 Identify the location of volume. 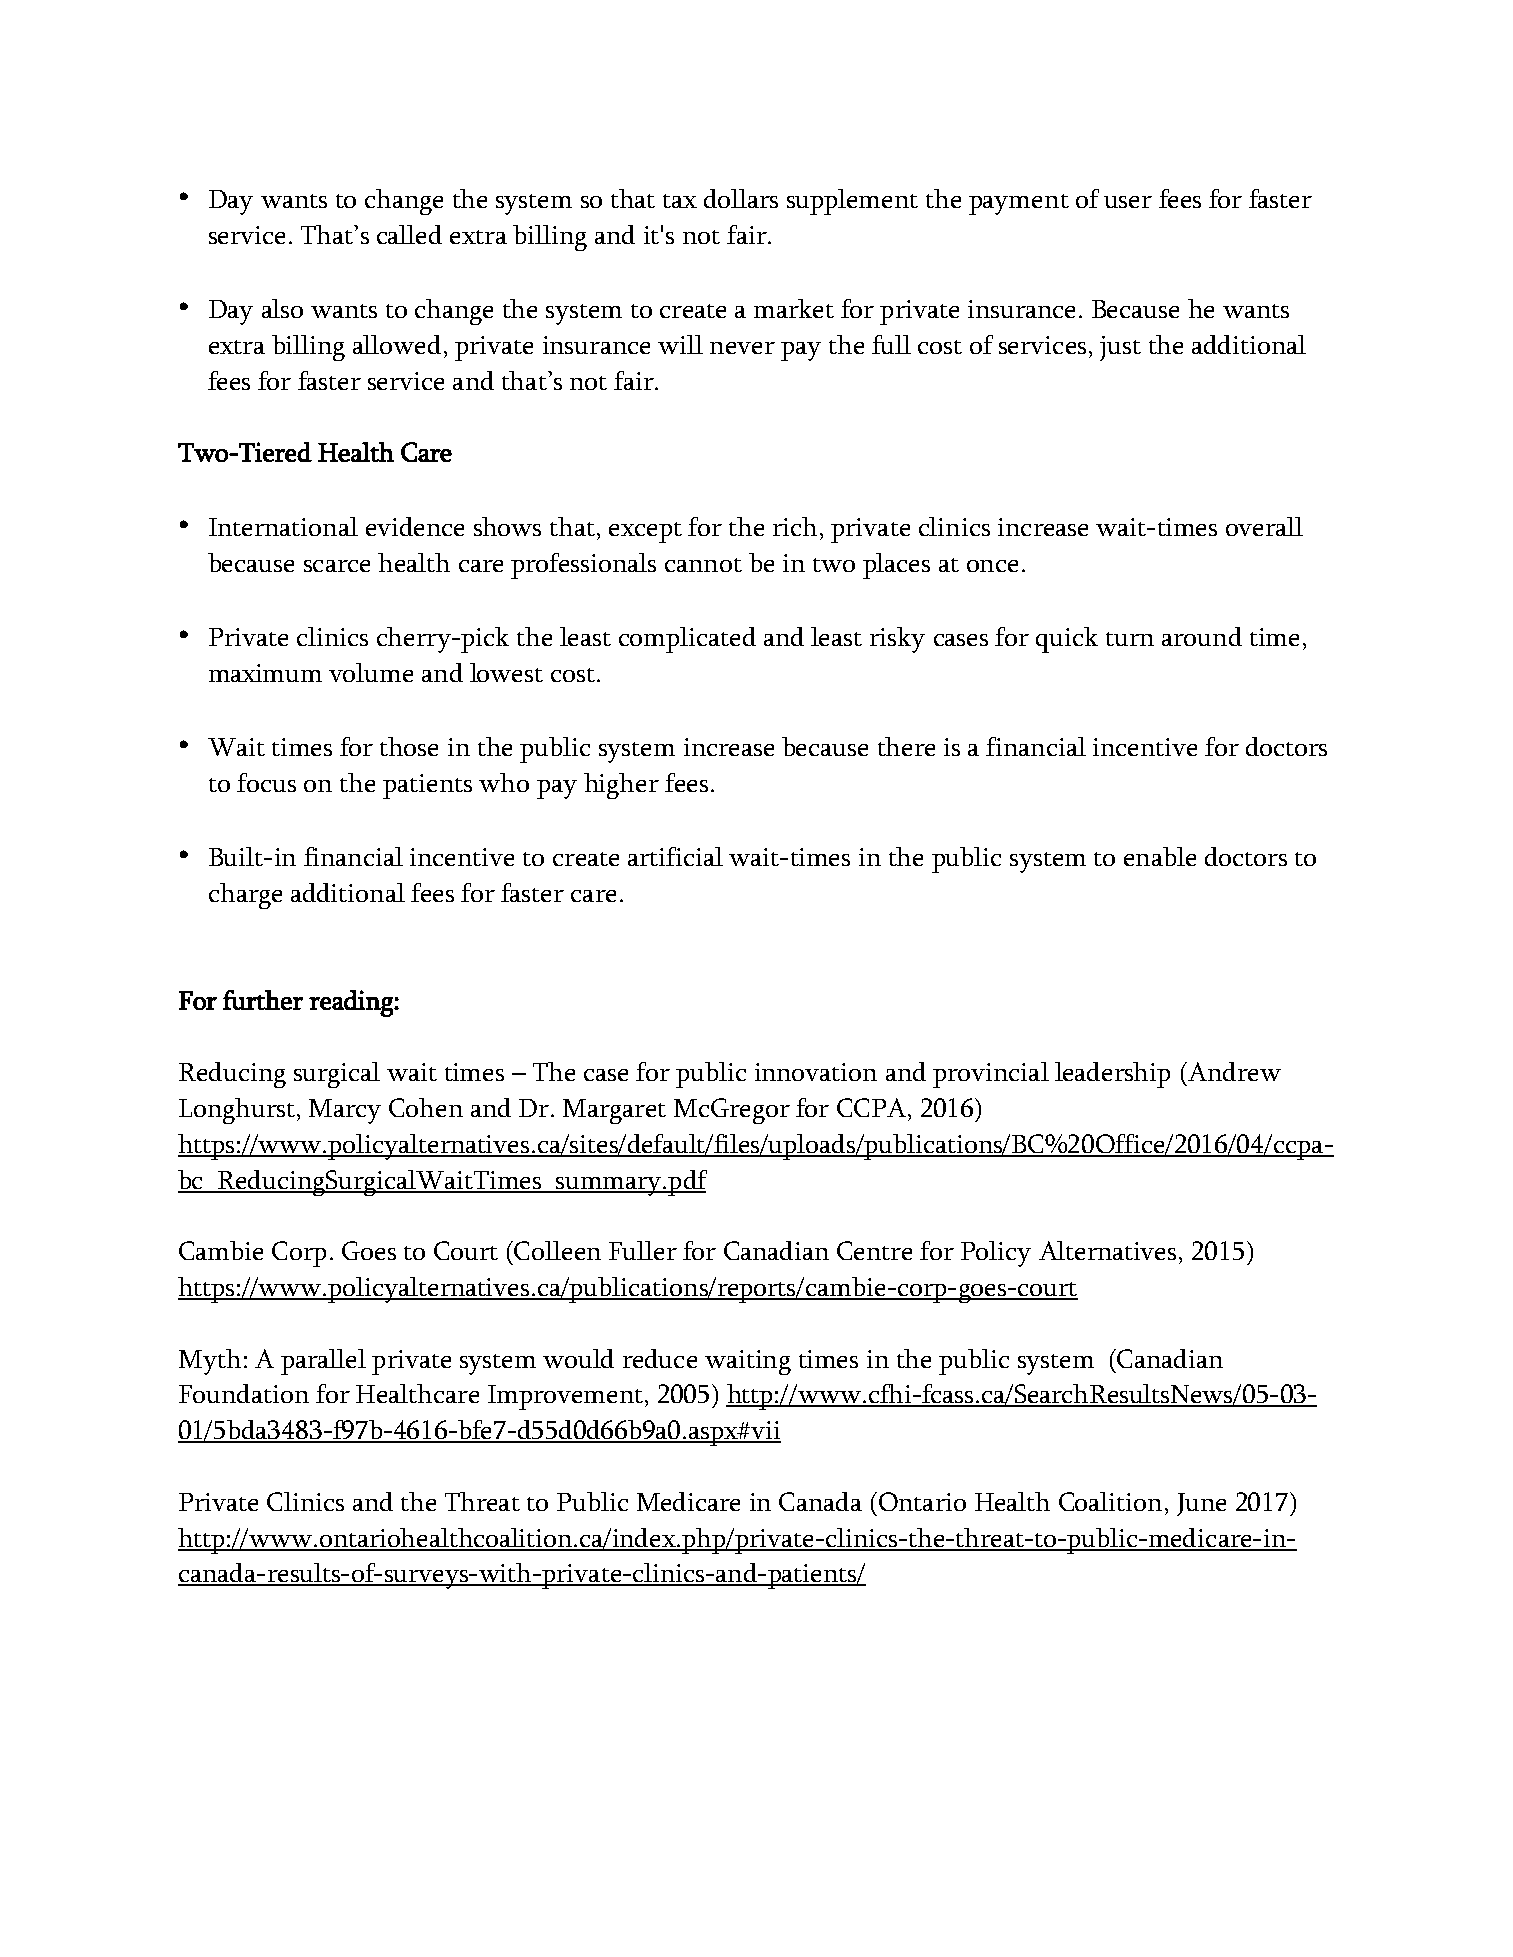
(371, 672).
